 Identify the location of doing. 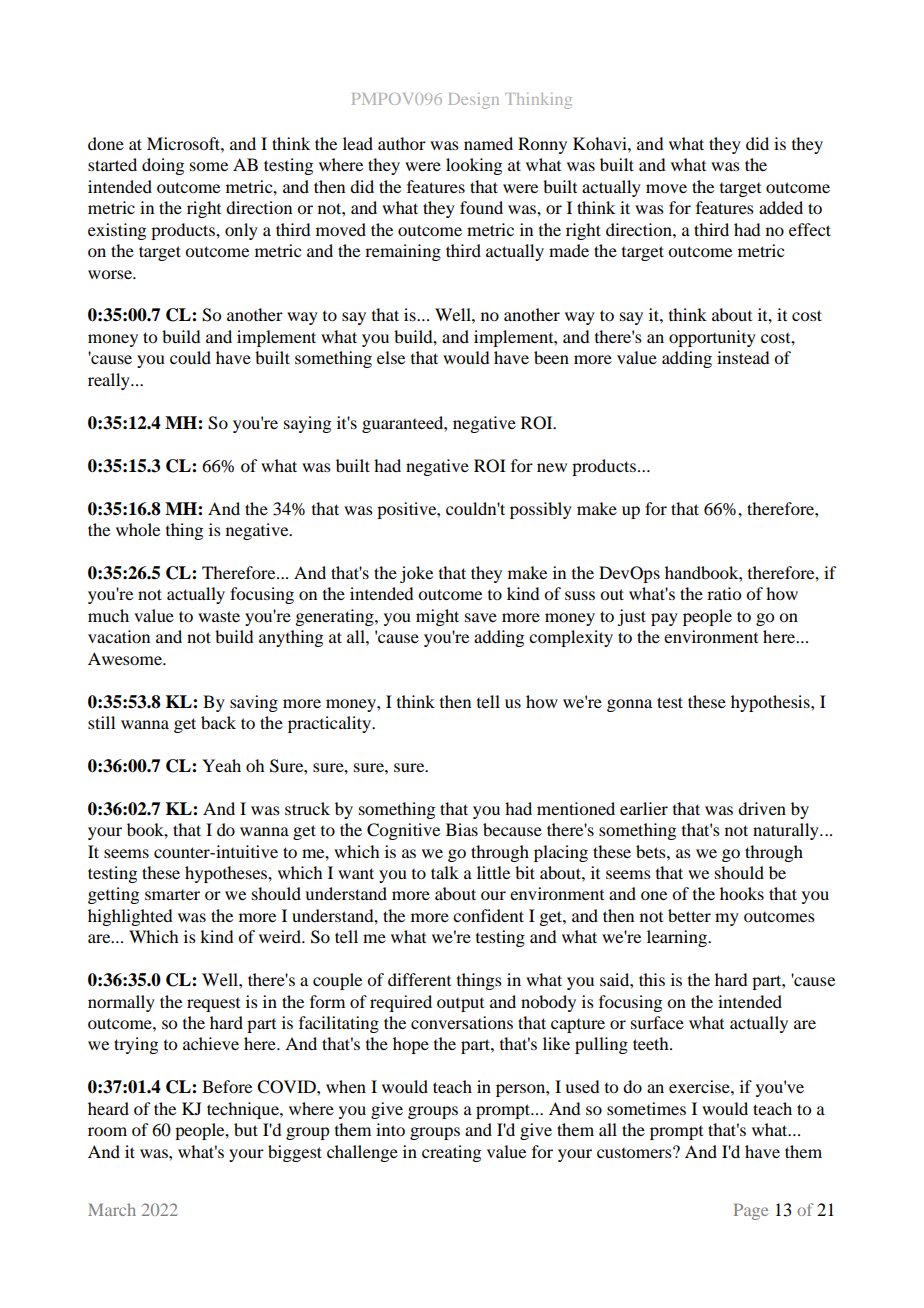
(163, 166).
